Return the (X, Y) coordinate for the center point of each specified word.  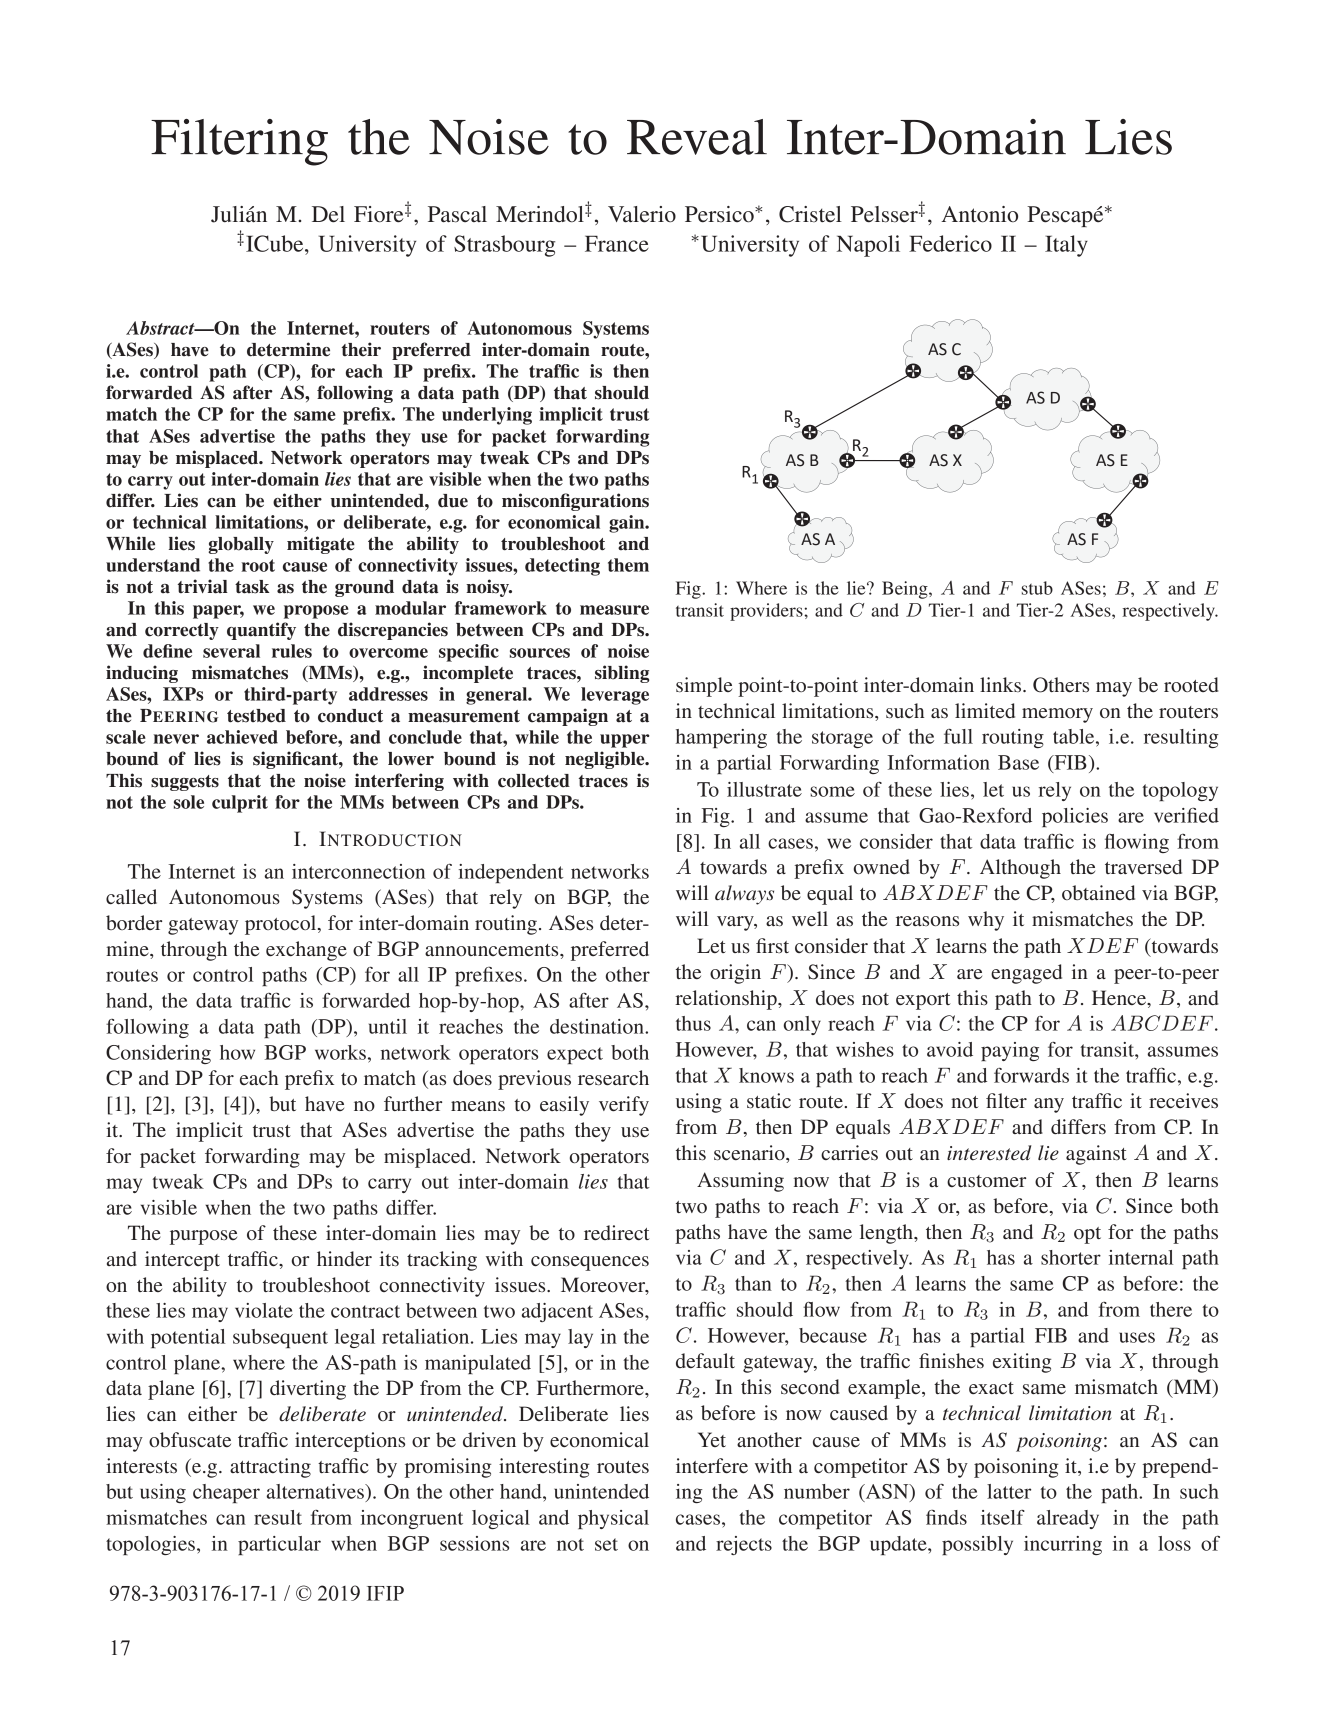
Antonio (979, 214)
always (744, 895)
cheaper (226, 1493)
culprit (240, 804)
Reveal (697, 137)
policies (1075, 817)
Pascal (457, 214)
